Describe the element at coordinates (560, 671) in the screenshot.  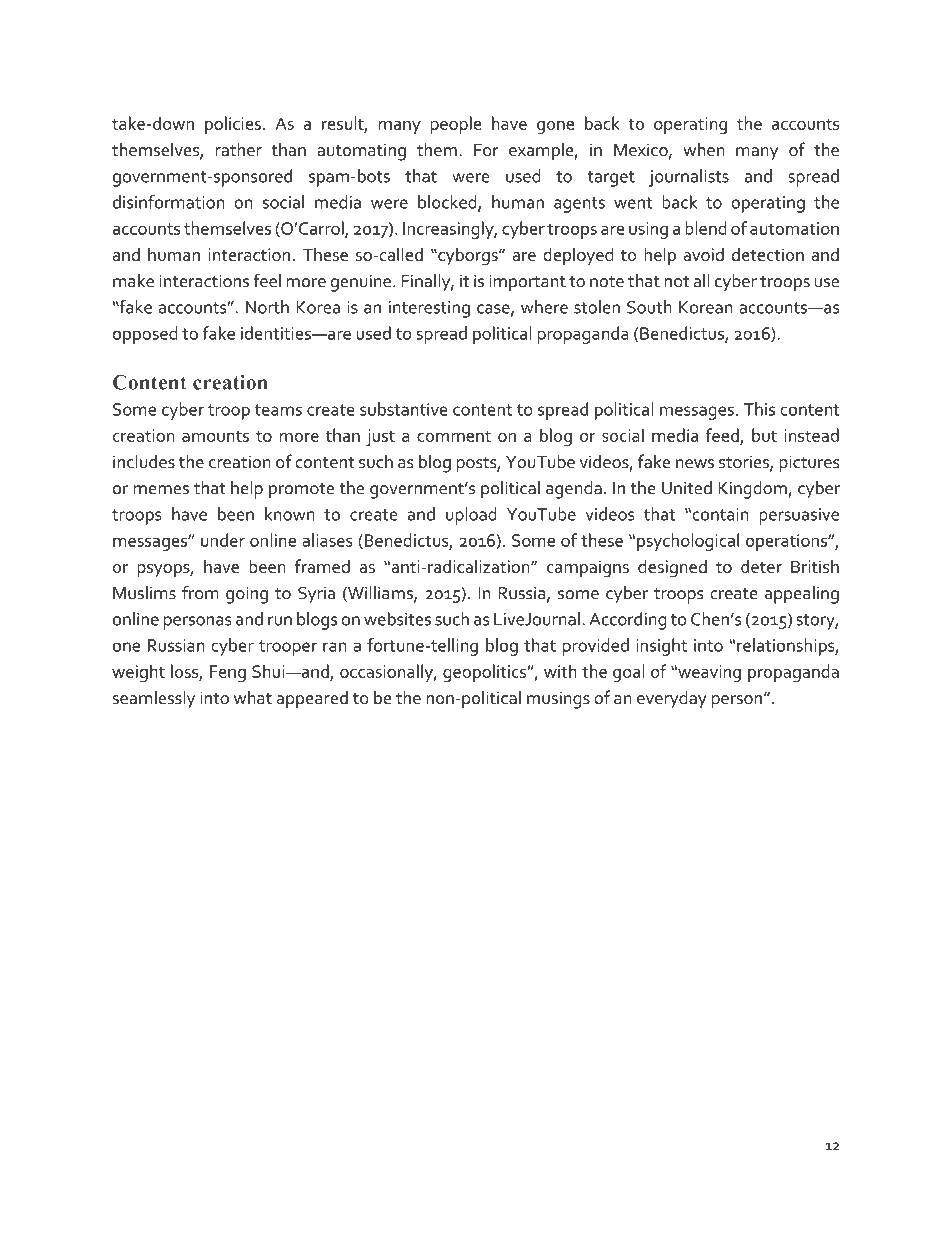
I see `with` at that location.
